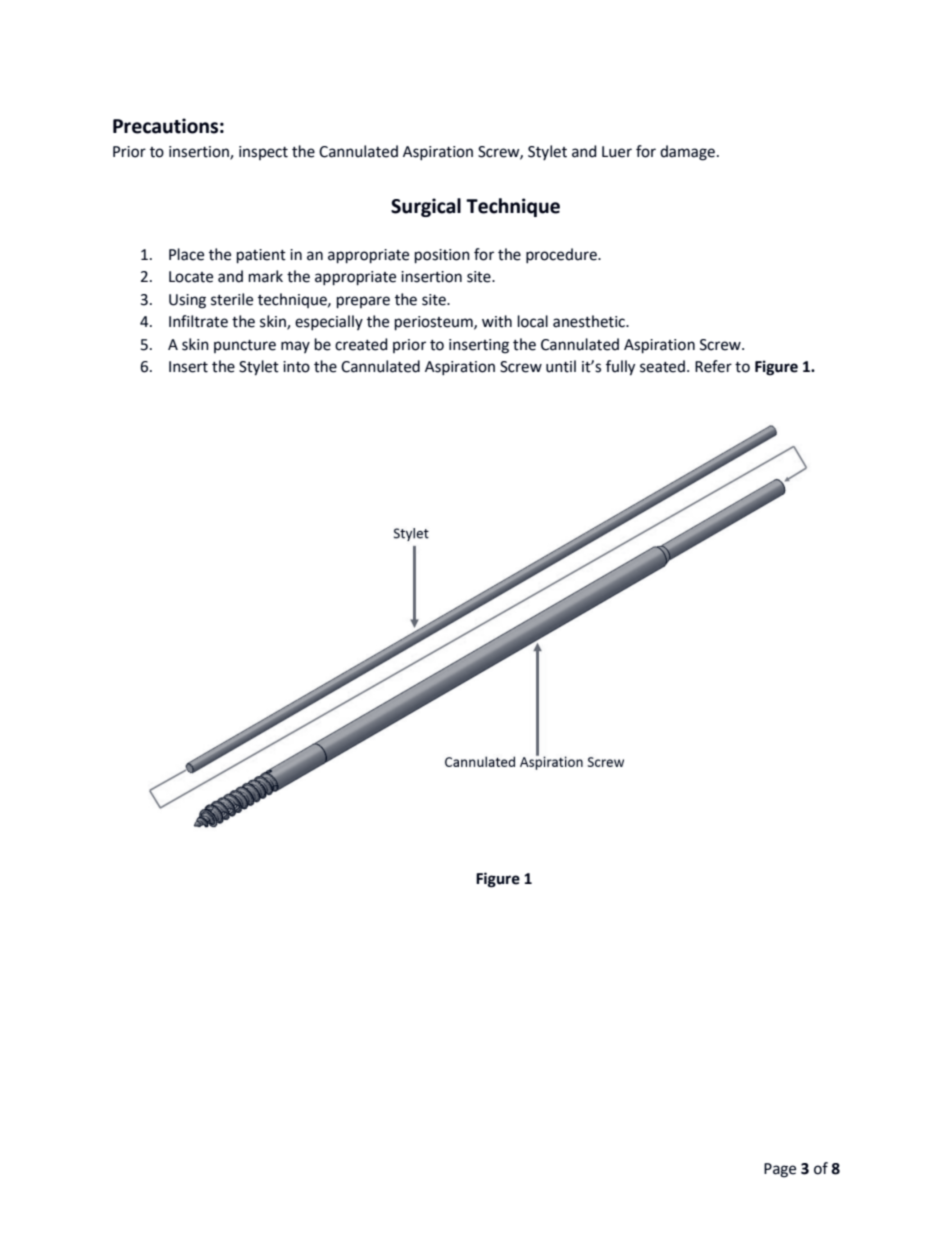 The image size is (952, 1233). Describe the element at coordinates (561, 366) in the screenshot. I see `until` at that location.
